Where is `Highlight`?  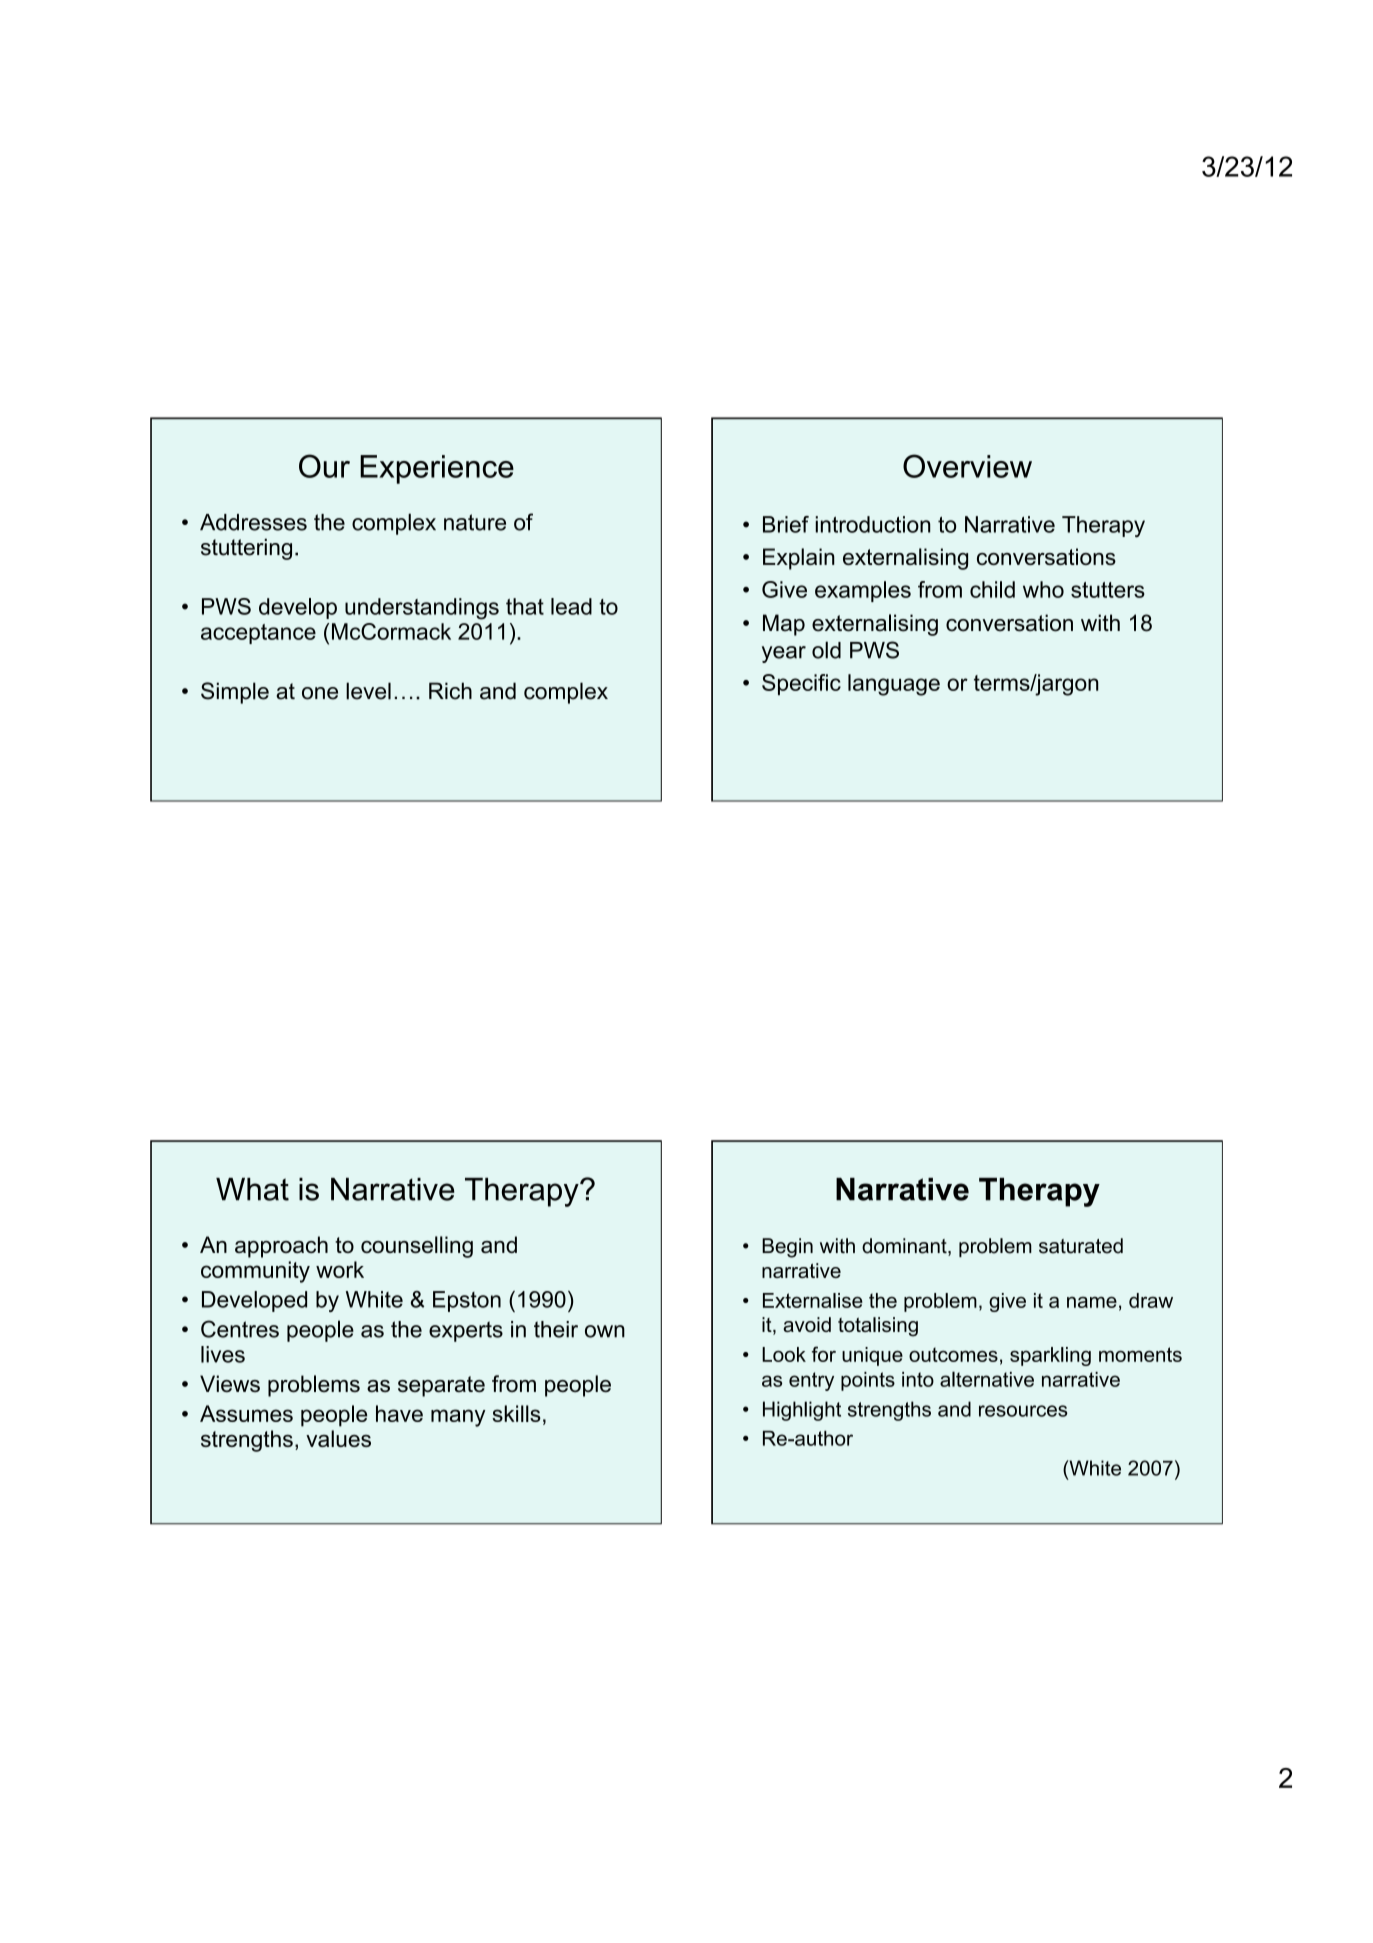 Highlight is located at coordinates (802, 1411).
